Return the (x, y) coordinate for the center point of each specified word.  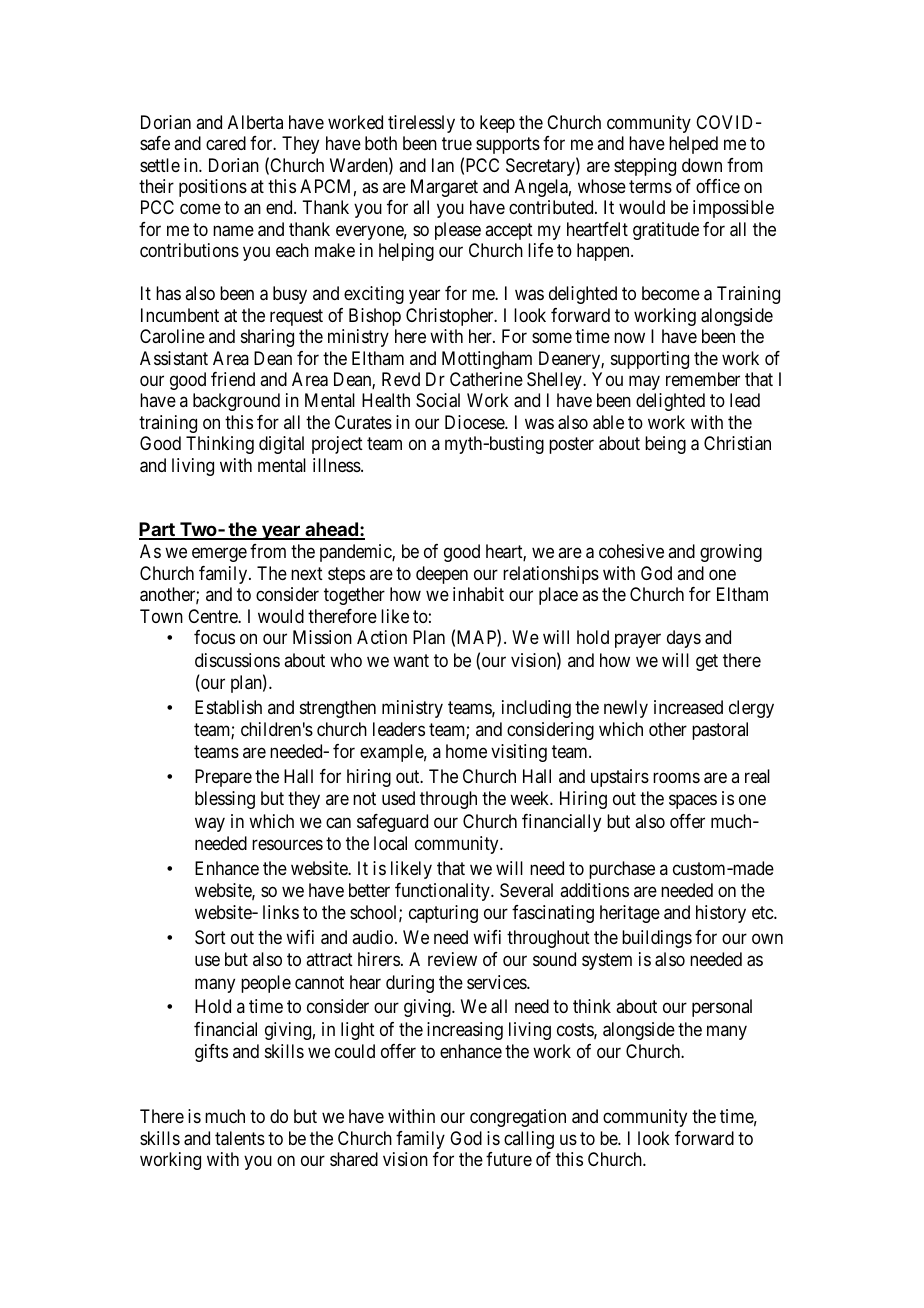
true (457, 143)
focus (214, 637)
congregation (518, 1118)
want (411, 660)
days (684, 639)
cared (226, 143)
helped (693, 145)
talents (240, 1138)
